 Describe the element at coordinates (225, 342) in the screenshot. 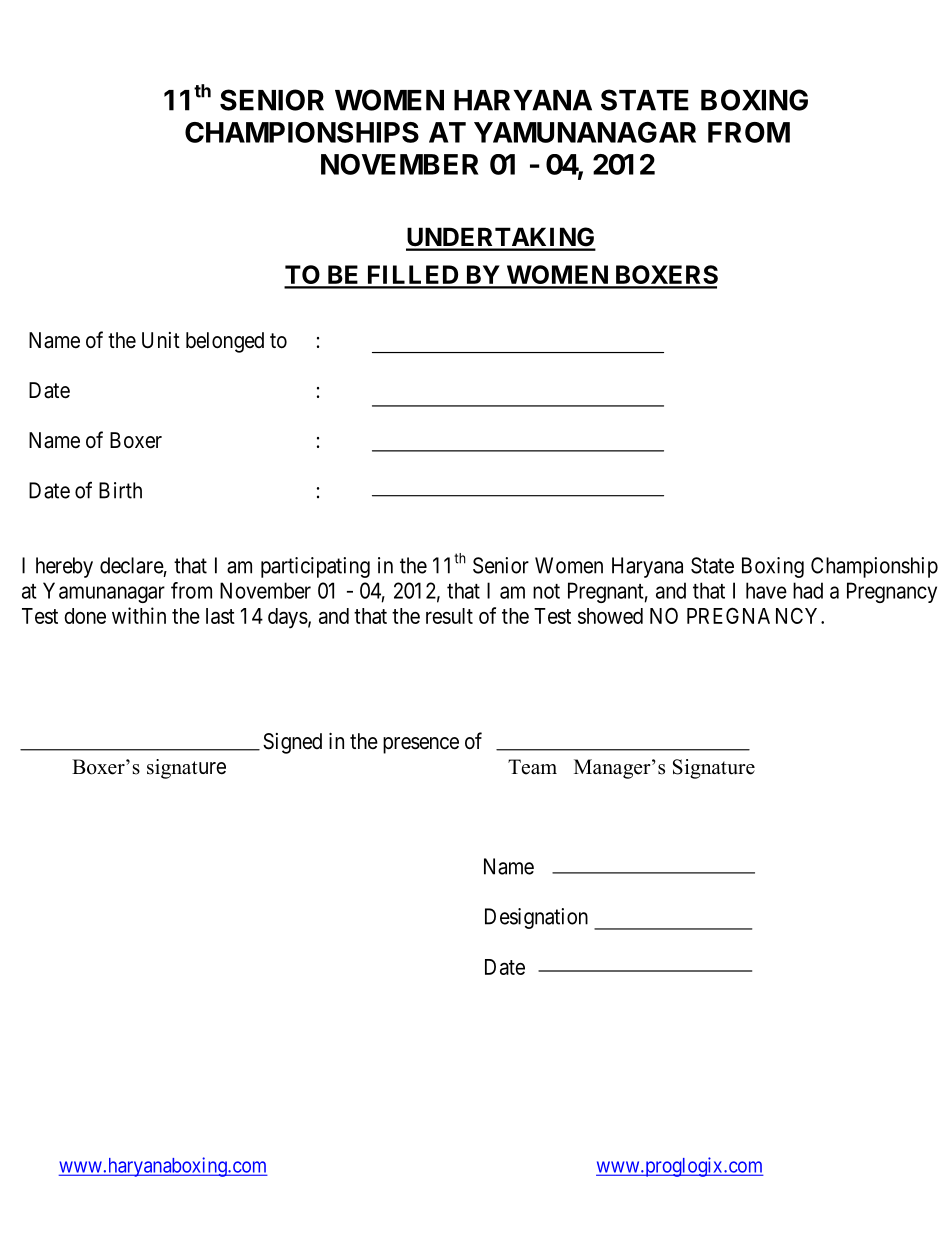

I see `belonged` at that location.
